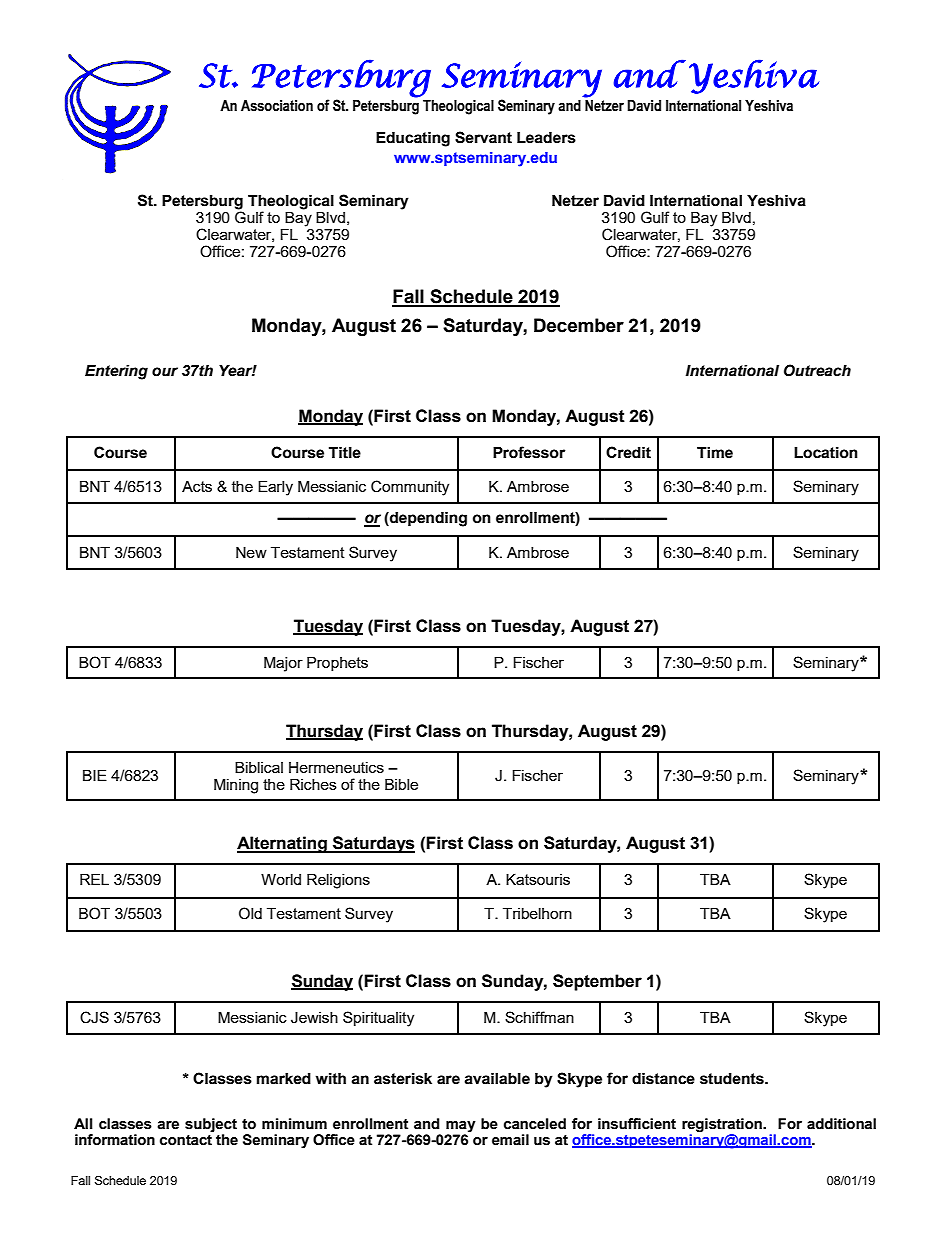  What do you see at coordinates (116, 372) in the document?
I see `Entering` at bounding box center [116, 372].
